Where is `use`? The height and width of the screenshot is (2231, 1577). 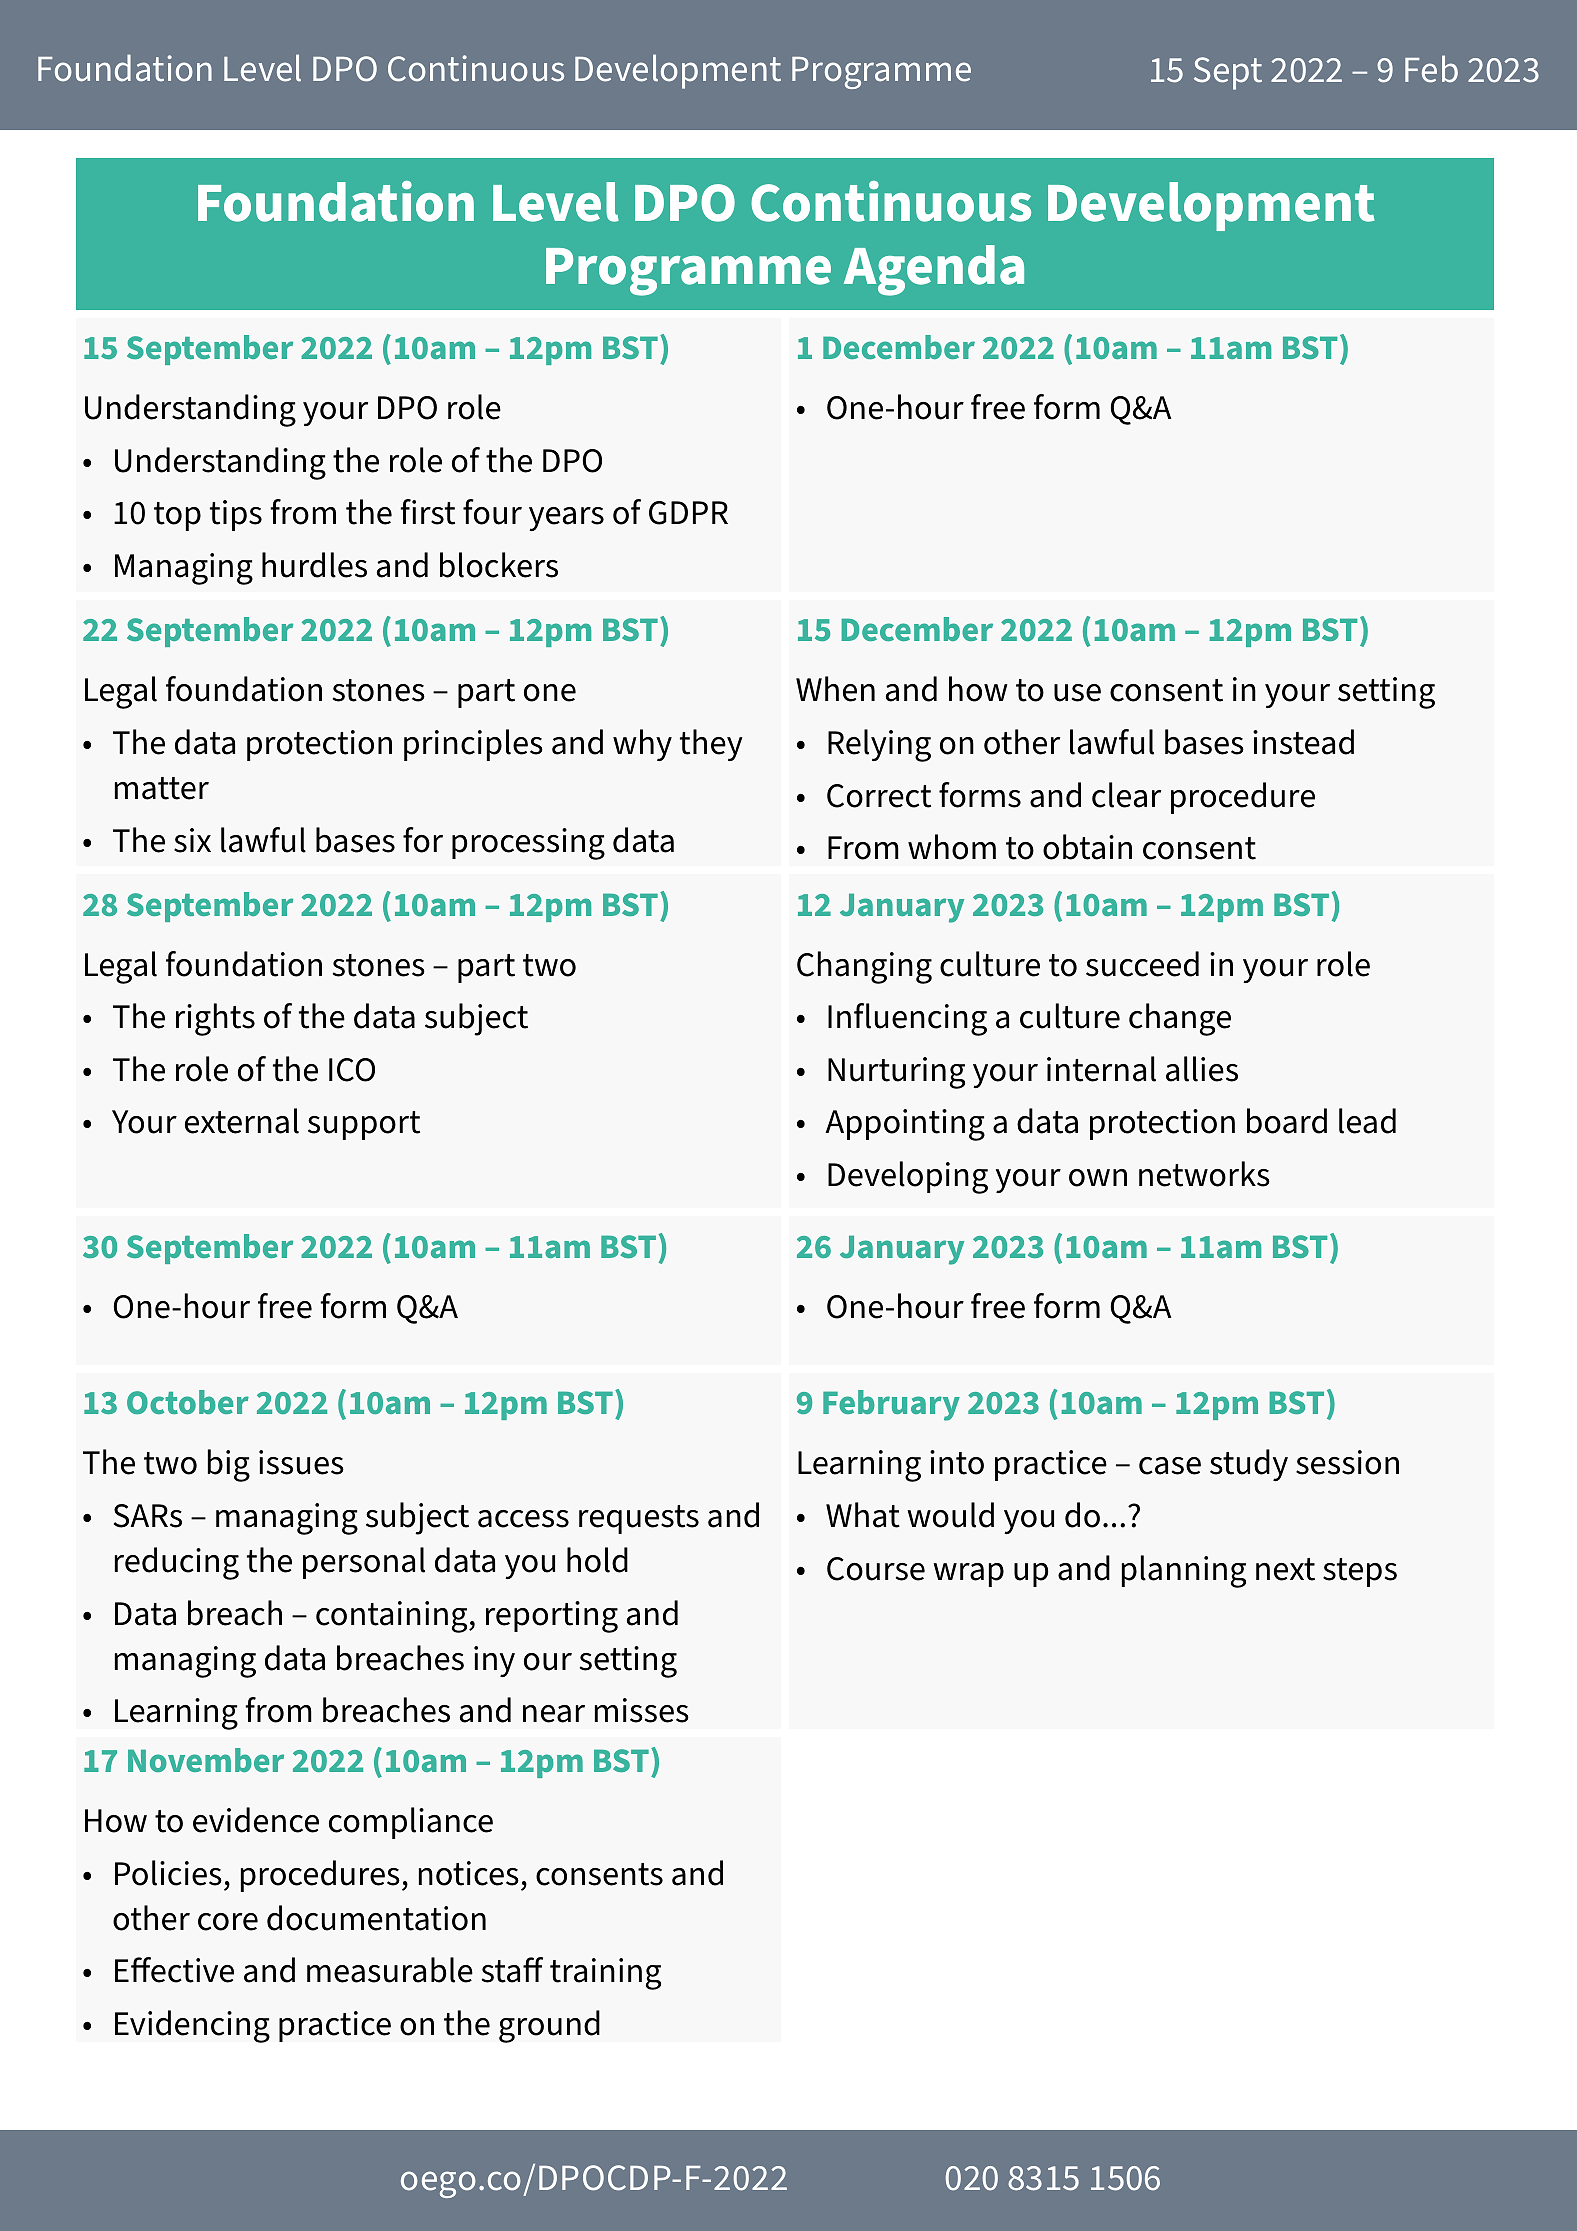
use is located at coordinates (1077, 693).
